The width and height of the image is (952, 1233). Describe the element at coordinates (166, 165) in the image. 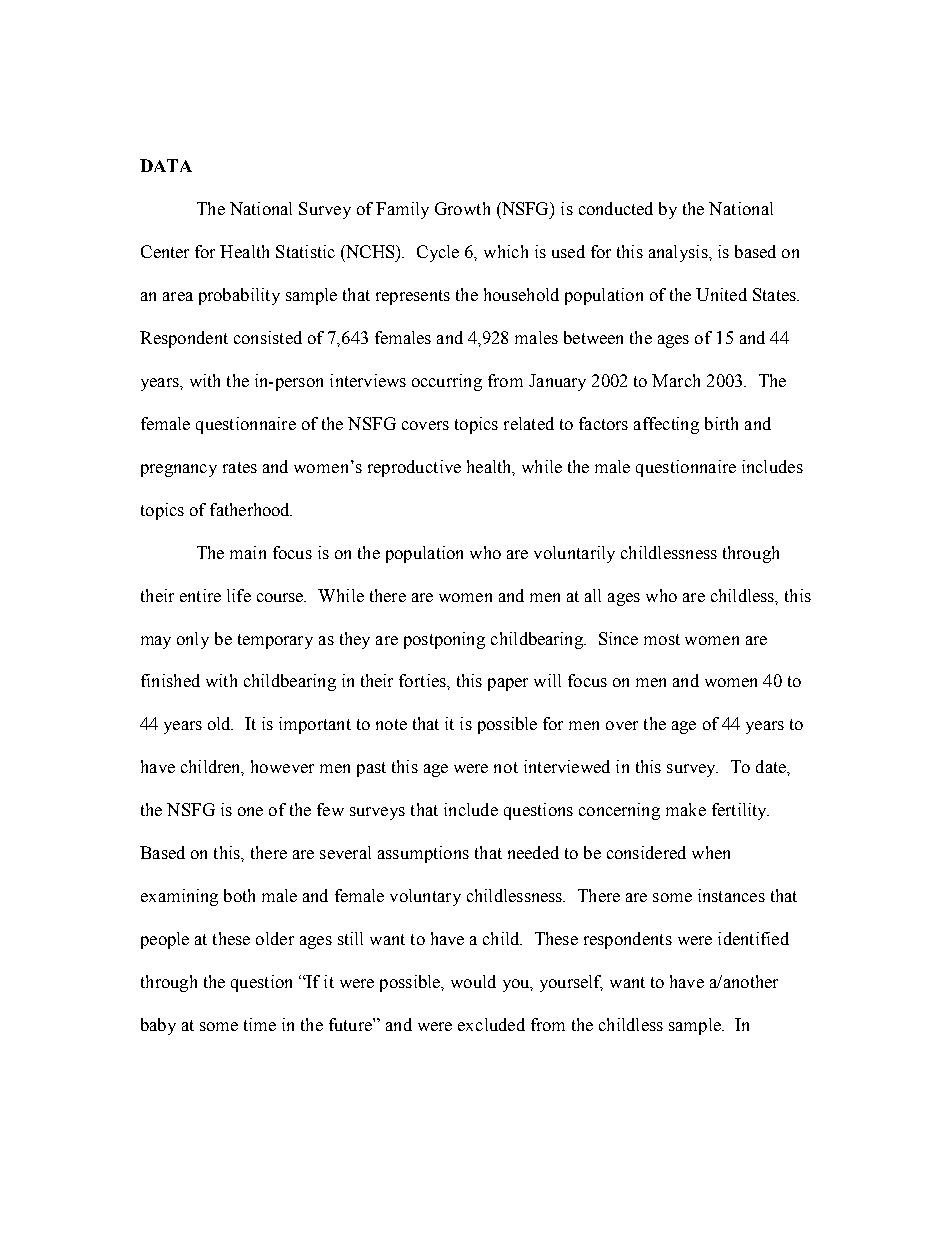

I see `DATA` at that location.
